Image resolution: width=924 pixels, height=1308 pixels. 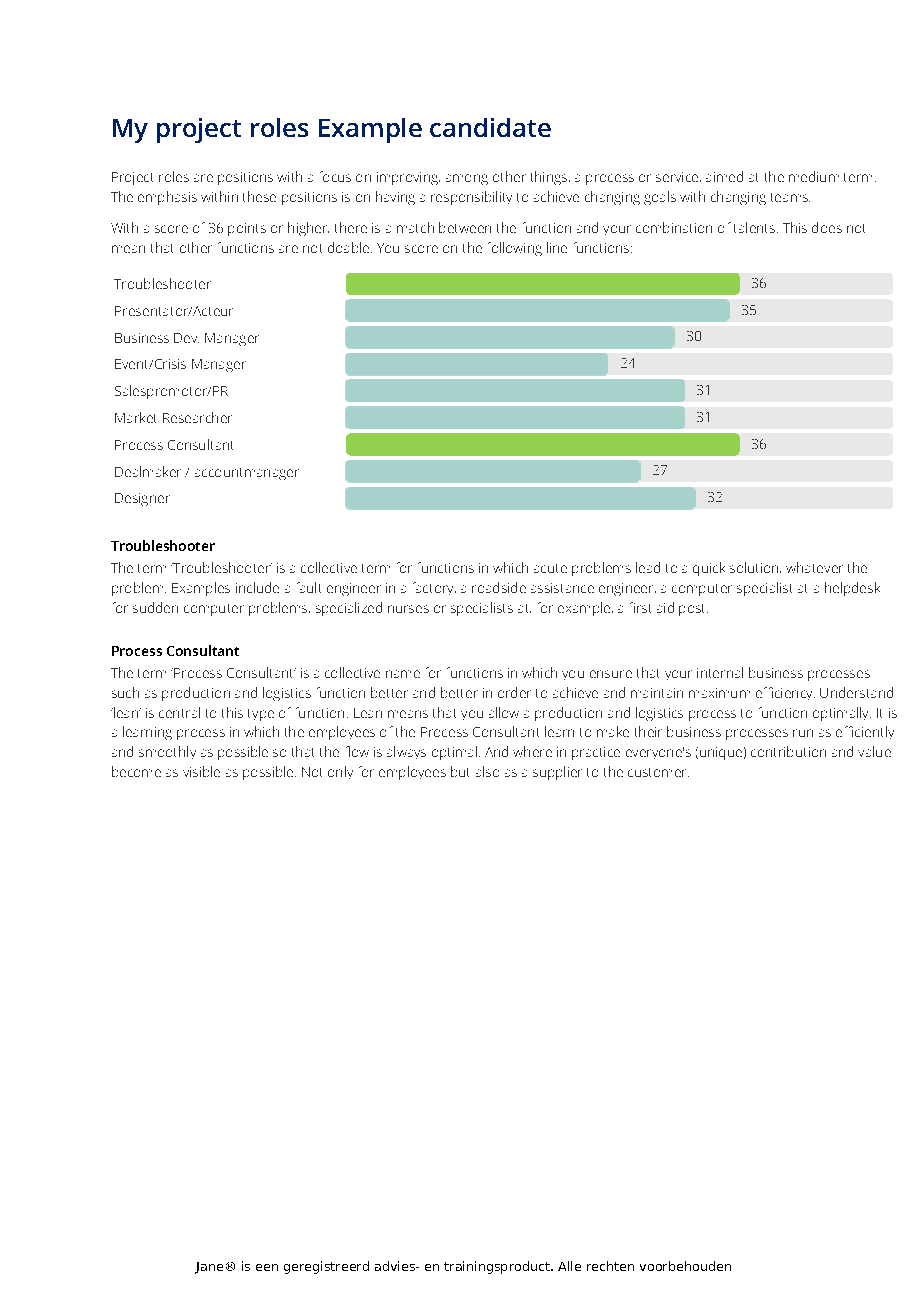 What do you see at coordinates (467, 179) in the image?
I see `among` at bounding box center [467, 179].
